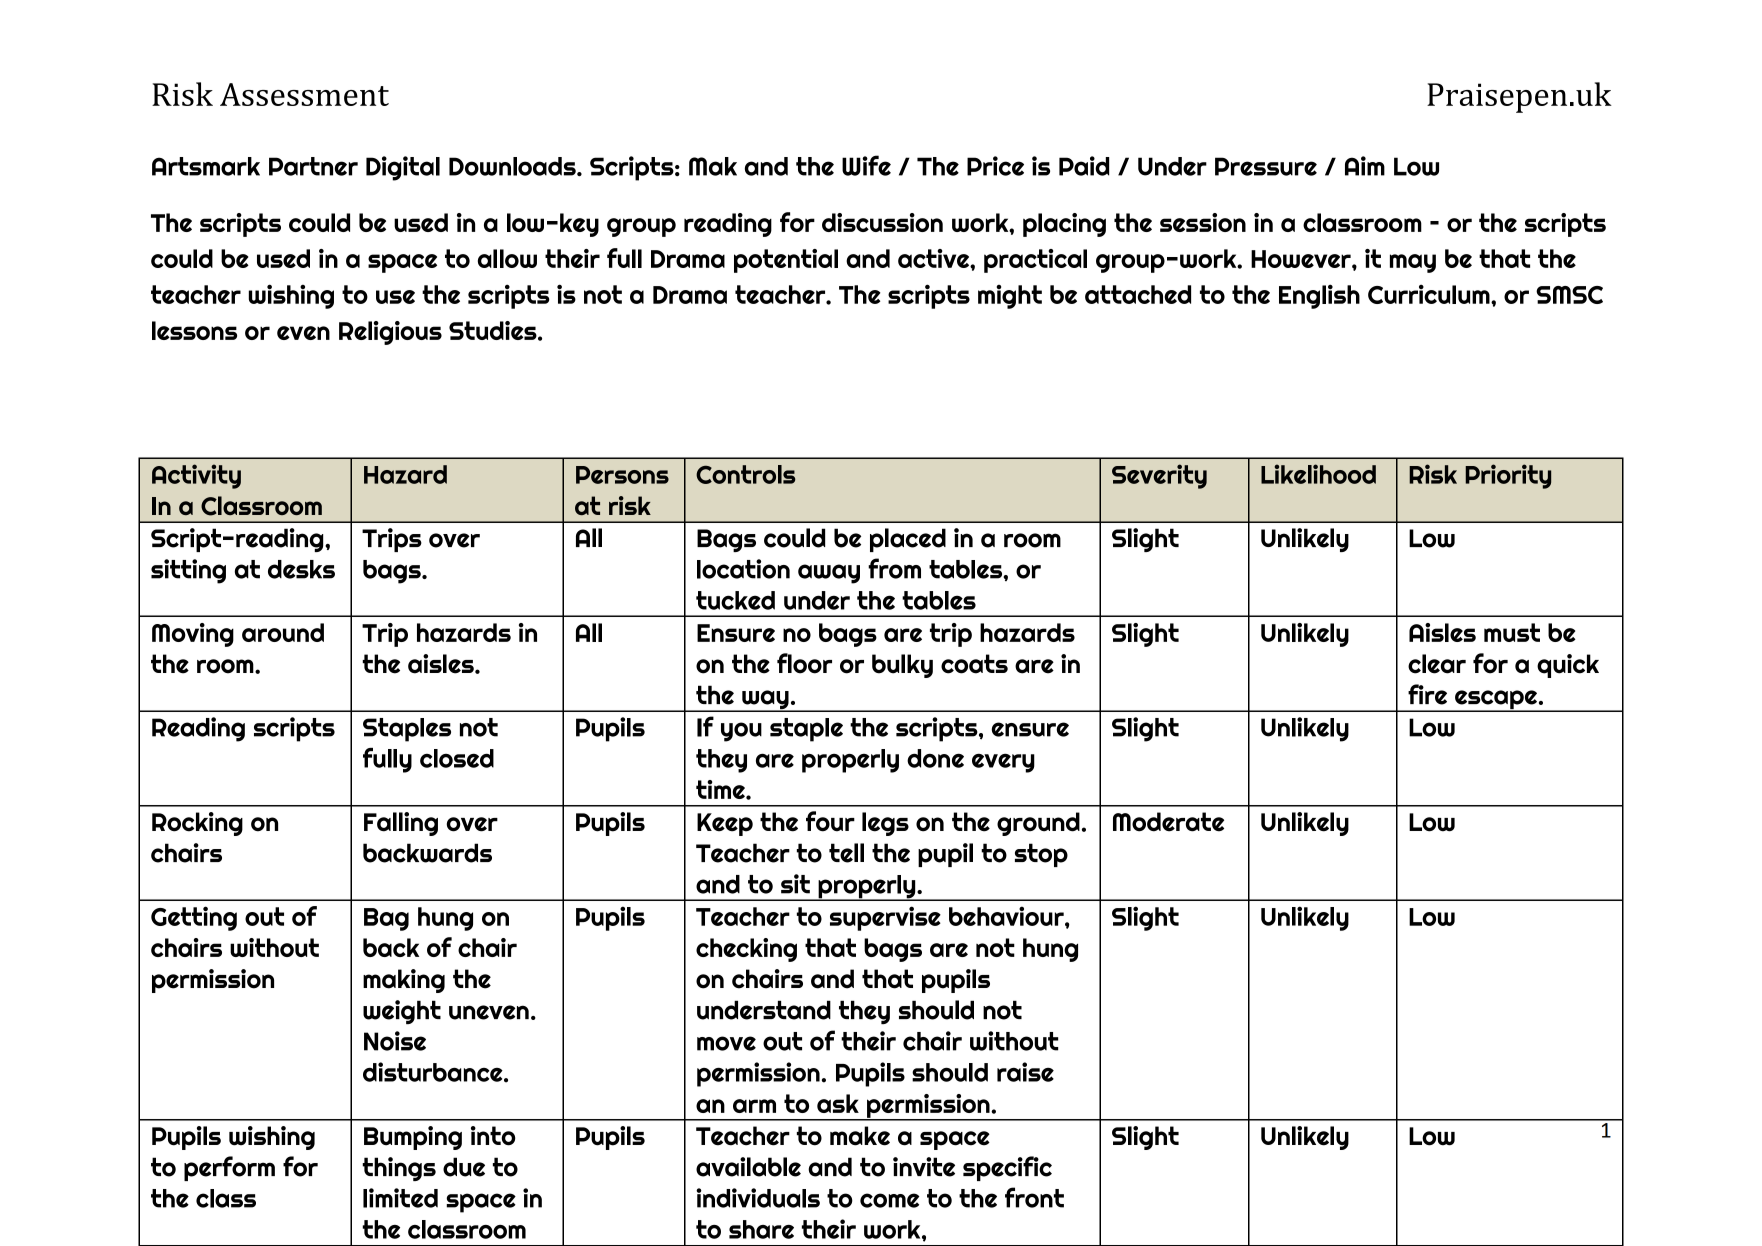  I want to click on done, so click(935, 758).
